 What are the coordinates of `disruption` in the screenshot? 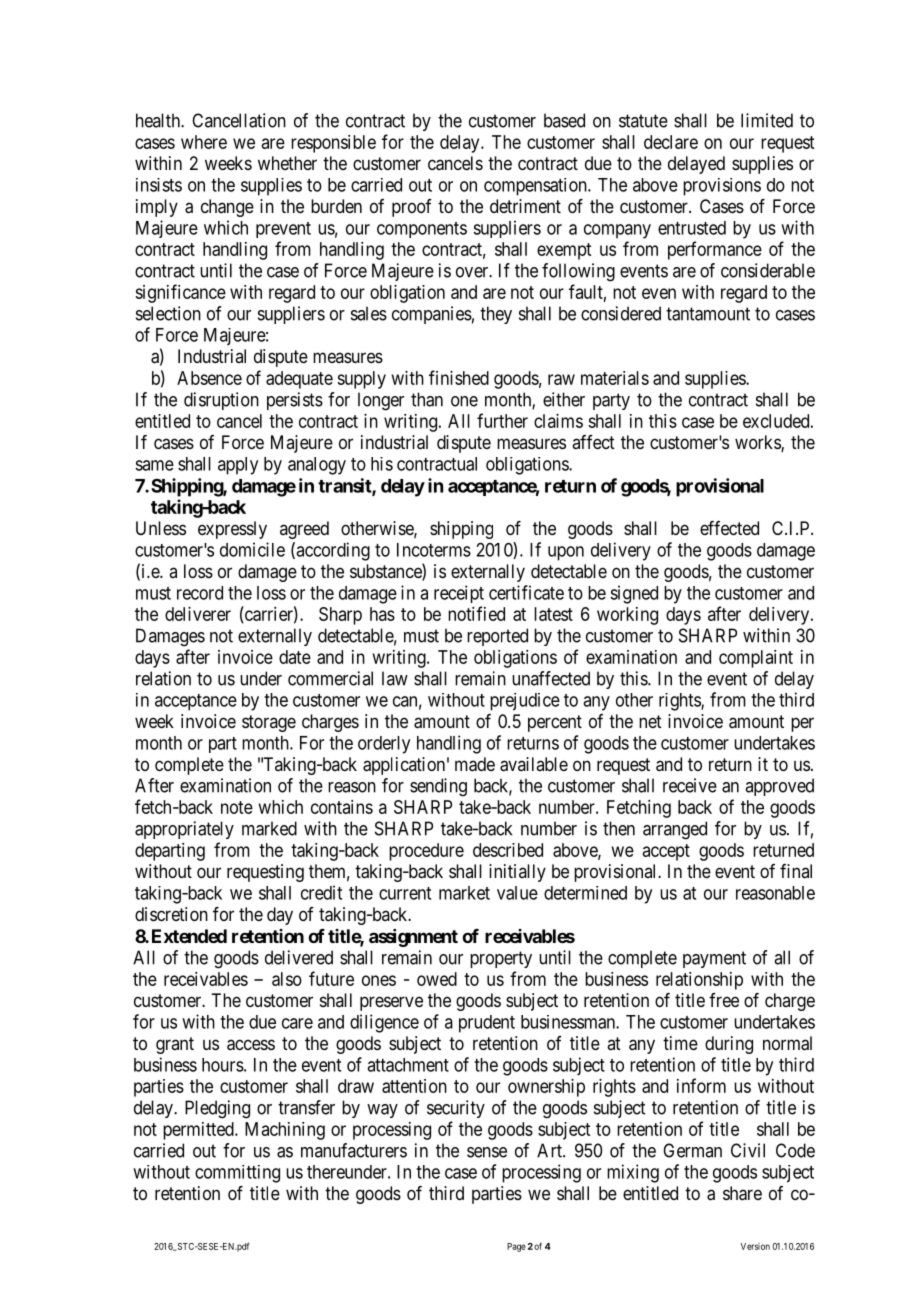 It's located at (221, 401).
